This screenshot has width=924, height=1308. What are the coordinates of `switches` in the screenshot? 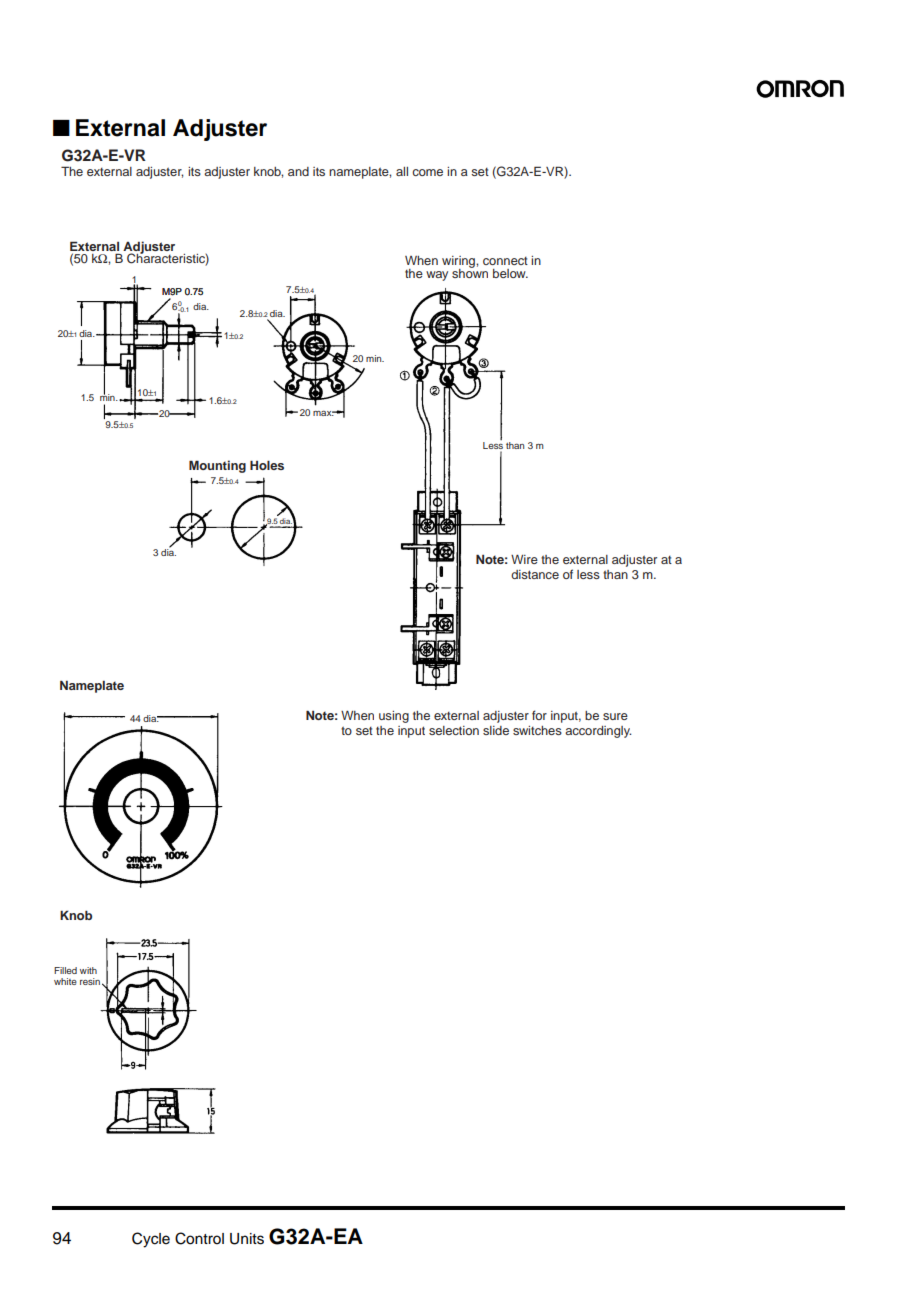 It's located at (537, 730).
